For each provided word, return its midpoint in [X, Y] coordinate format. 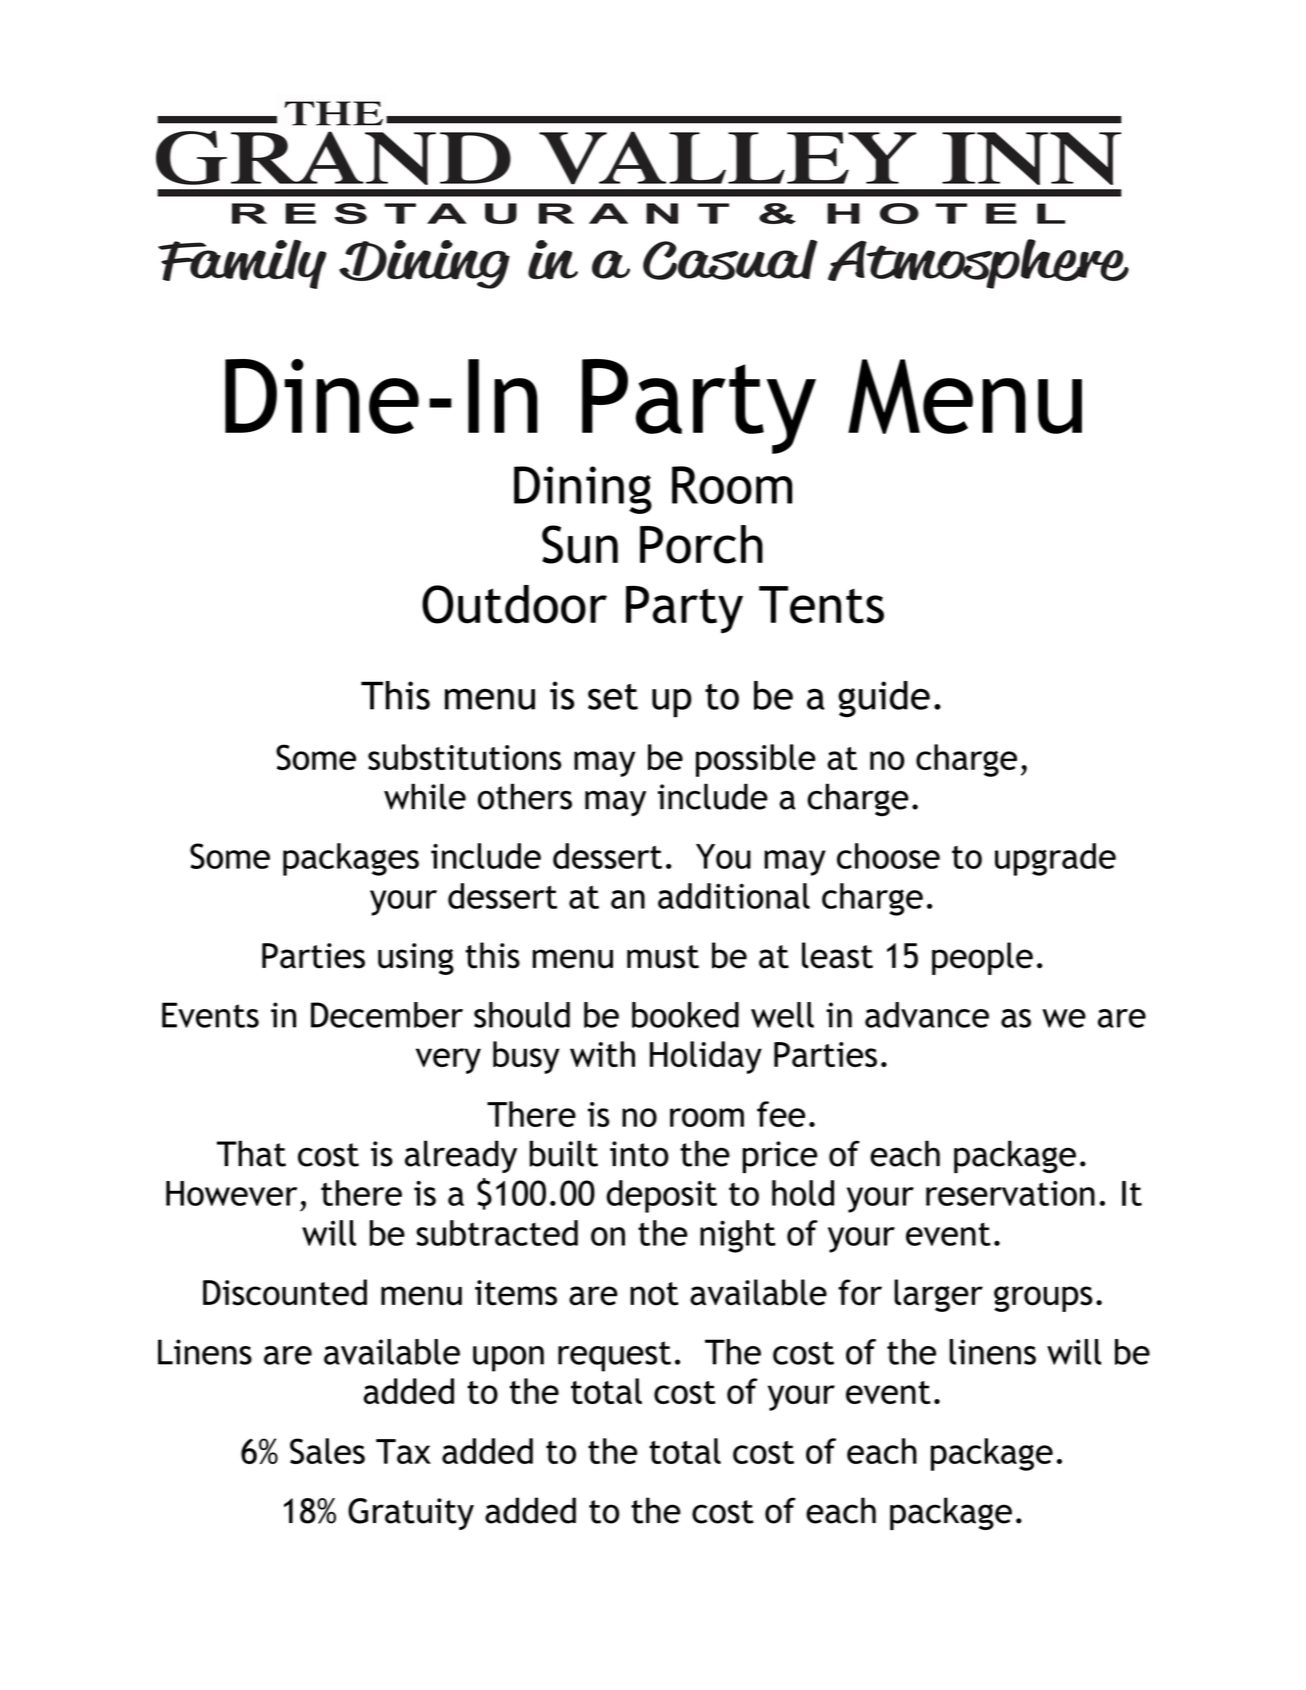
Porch [701, 544]
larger [938, 1295]
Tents [821, 605]
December [387, 1015]
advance [927, 1015]
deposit [661, 1196]
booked [685, 1015]
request [614, 1356]
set [613, 697]
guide [884, 699]
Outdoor [514, 604]
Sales [327, 1451]
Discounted [285, 1292]
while [425, 797]
